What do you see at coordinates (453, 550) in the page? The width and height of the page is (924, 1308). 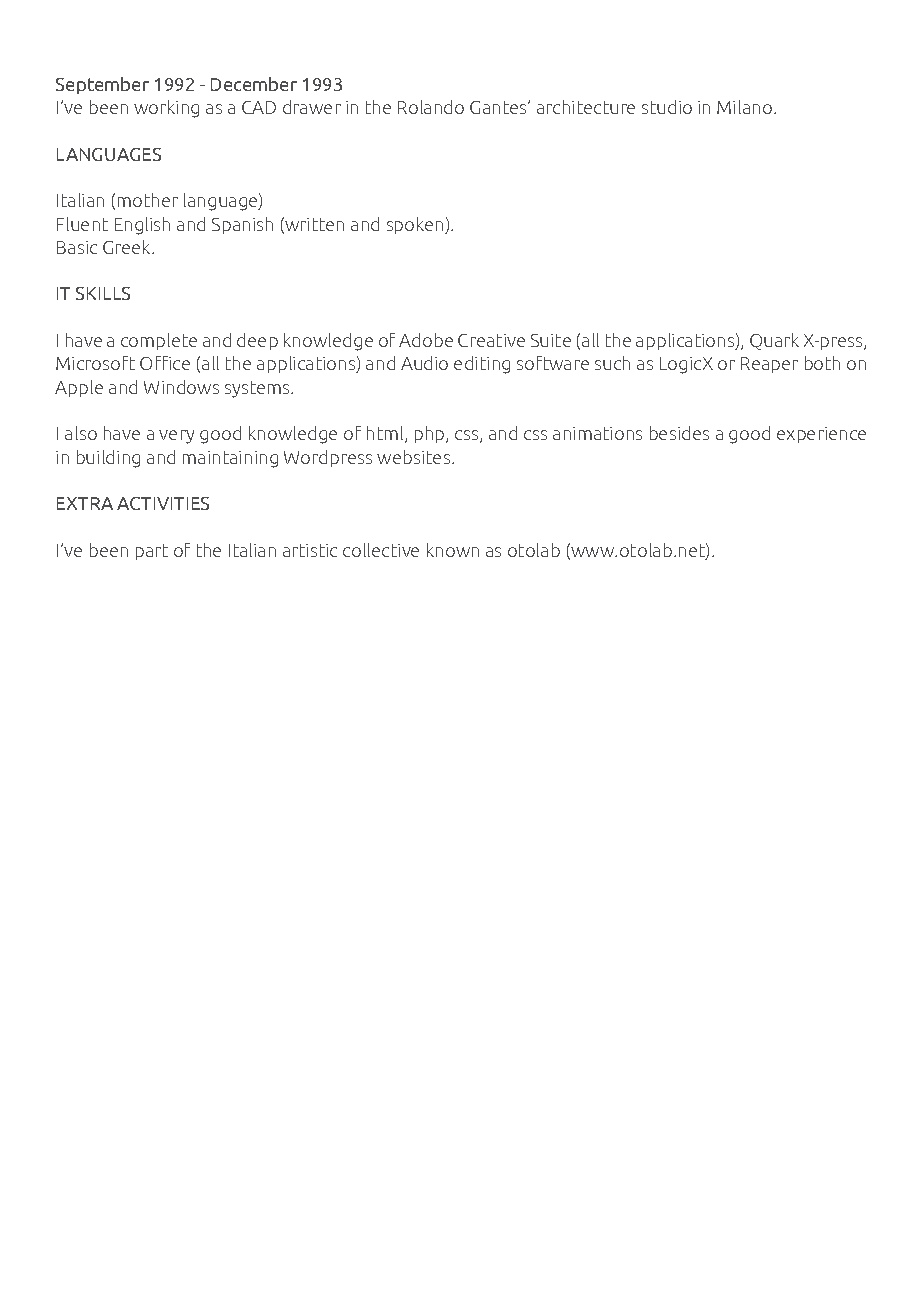 I see `known` at bounding box center [453, 550].
